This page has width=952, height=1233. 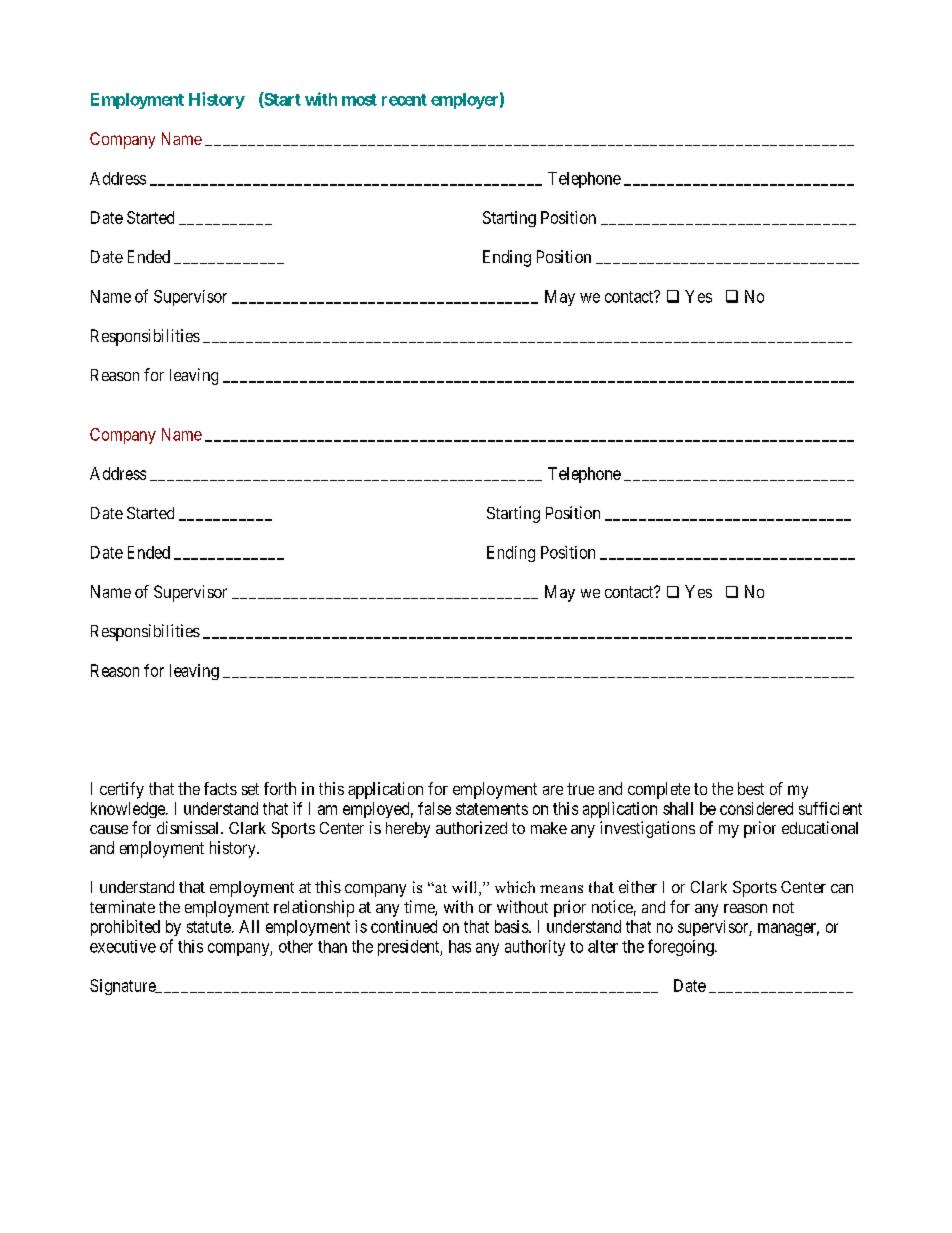 What do you see at coordinates (580, 789) in the page?
I see `true` at bounding box center [580, 789].
